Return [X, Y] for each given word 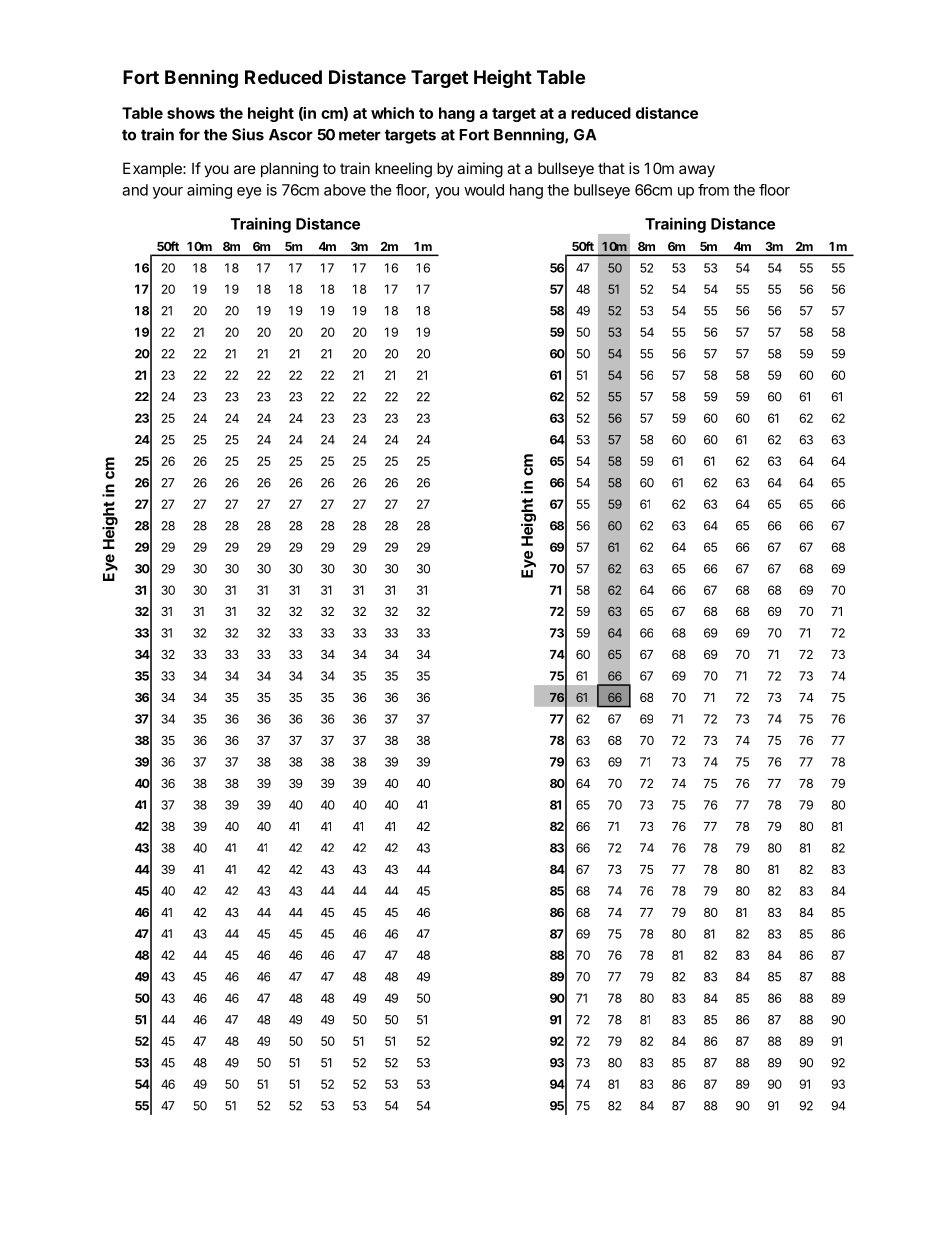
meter [360, 135]
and [135, 190]
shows [191, 113]
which [392, 113]
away [697, 171]
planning [289, 170]
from [713, 190]
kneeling [403, 170]
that [611, 168]
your [168, 193]
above [345, 190]
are [245, 169]
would [484, 190]
